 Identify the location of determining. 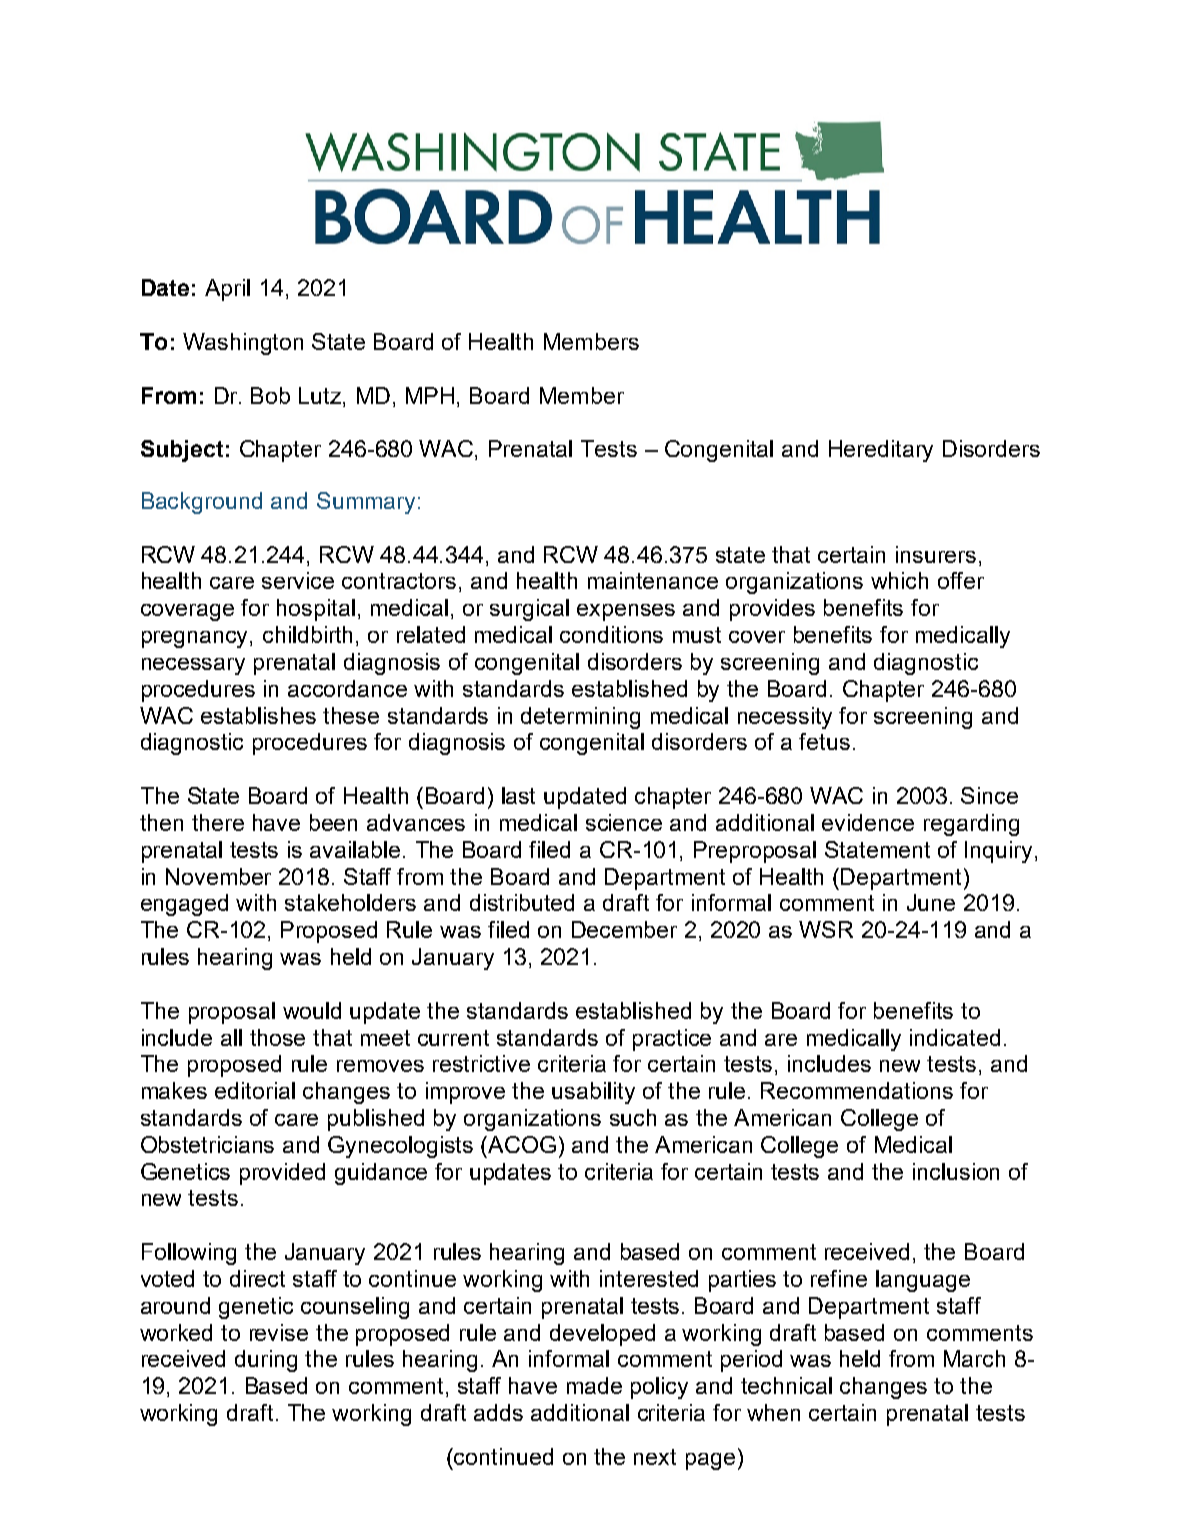
(580, 718).
